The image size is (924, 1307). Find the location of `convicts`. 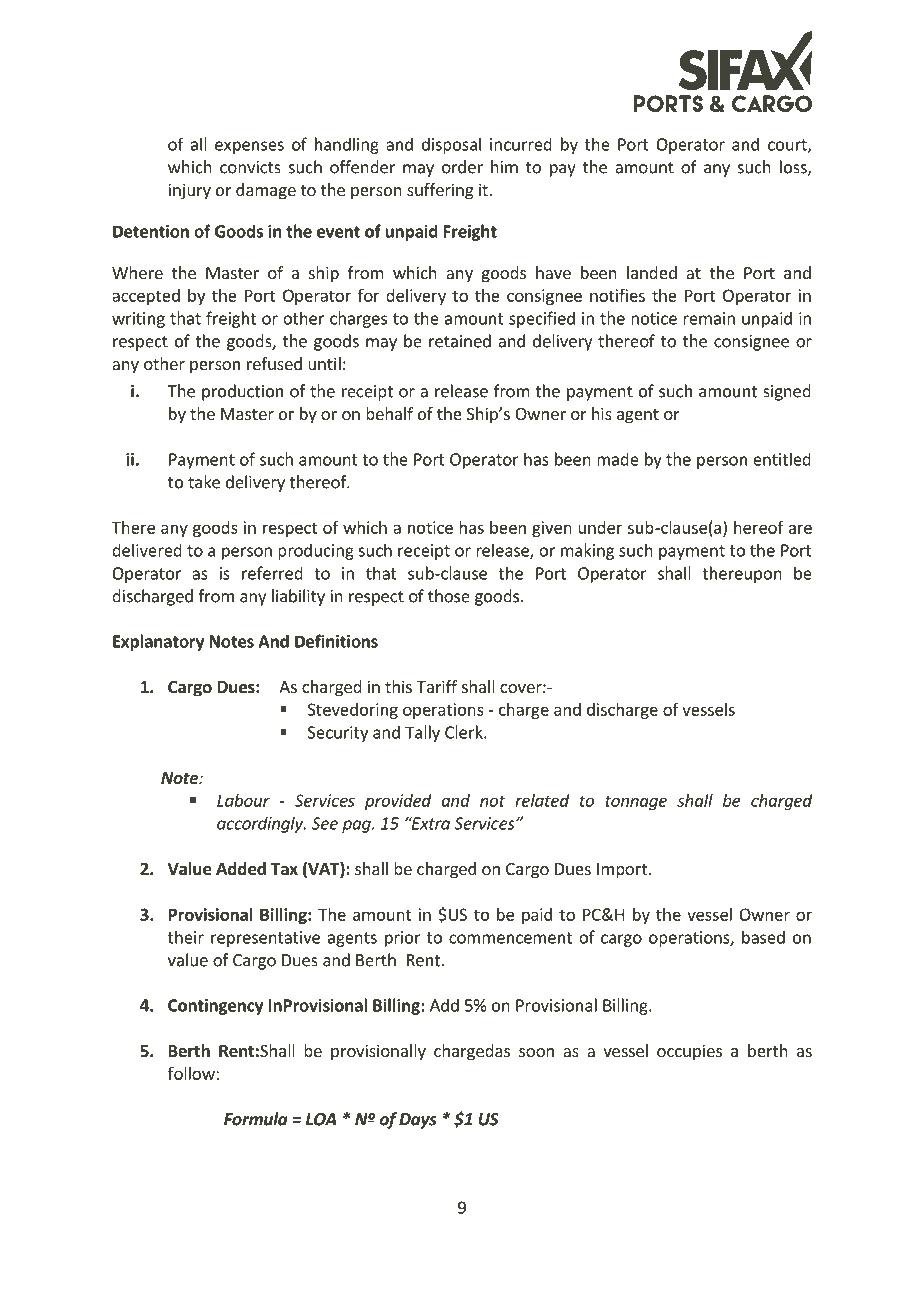

convicts is located at coordinates (250, 167).
